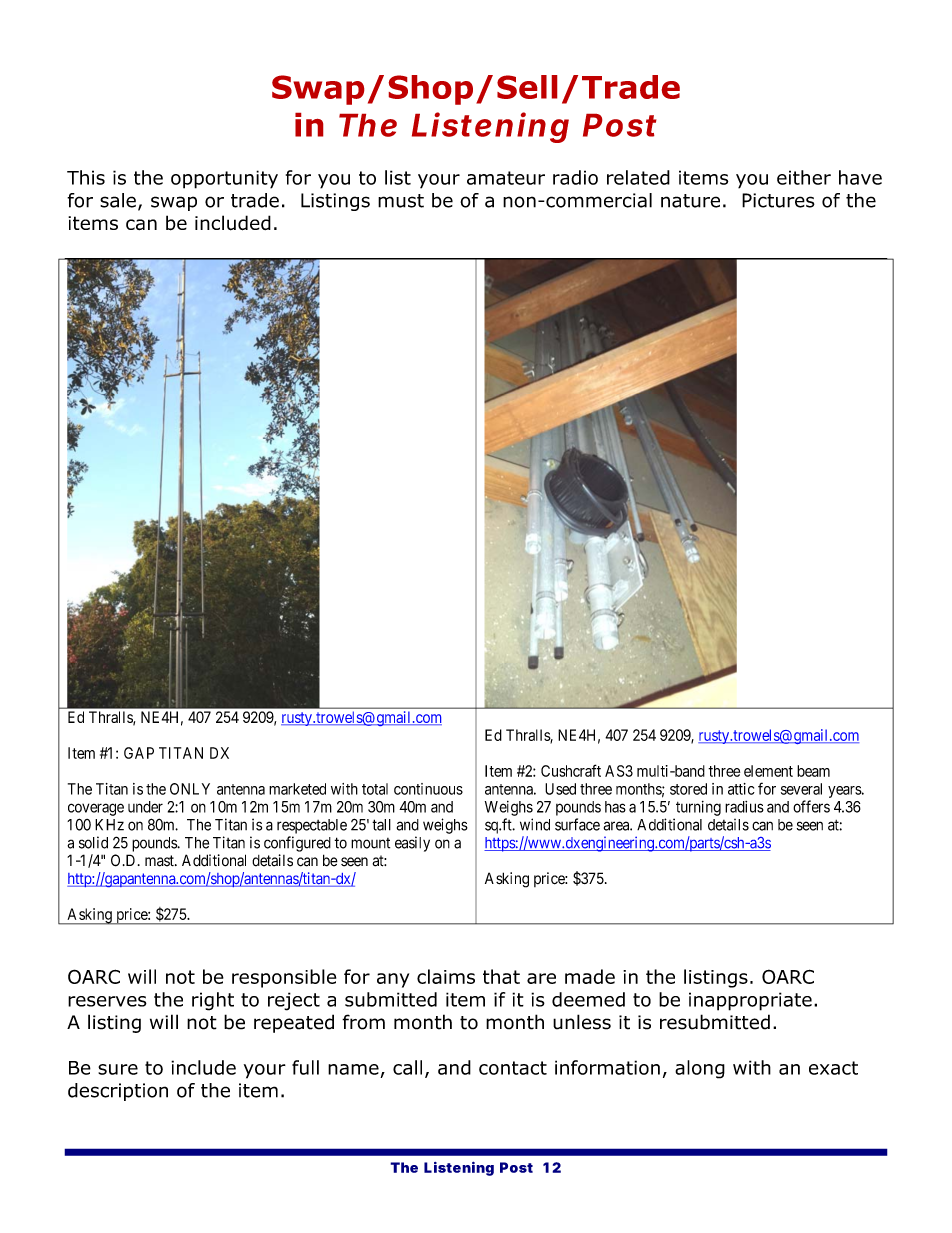 This page has height=1233, width=952. Describe the element at coordinates (813, 771) in the page. I see `beam` at that location.
